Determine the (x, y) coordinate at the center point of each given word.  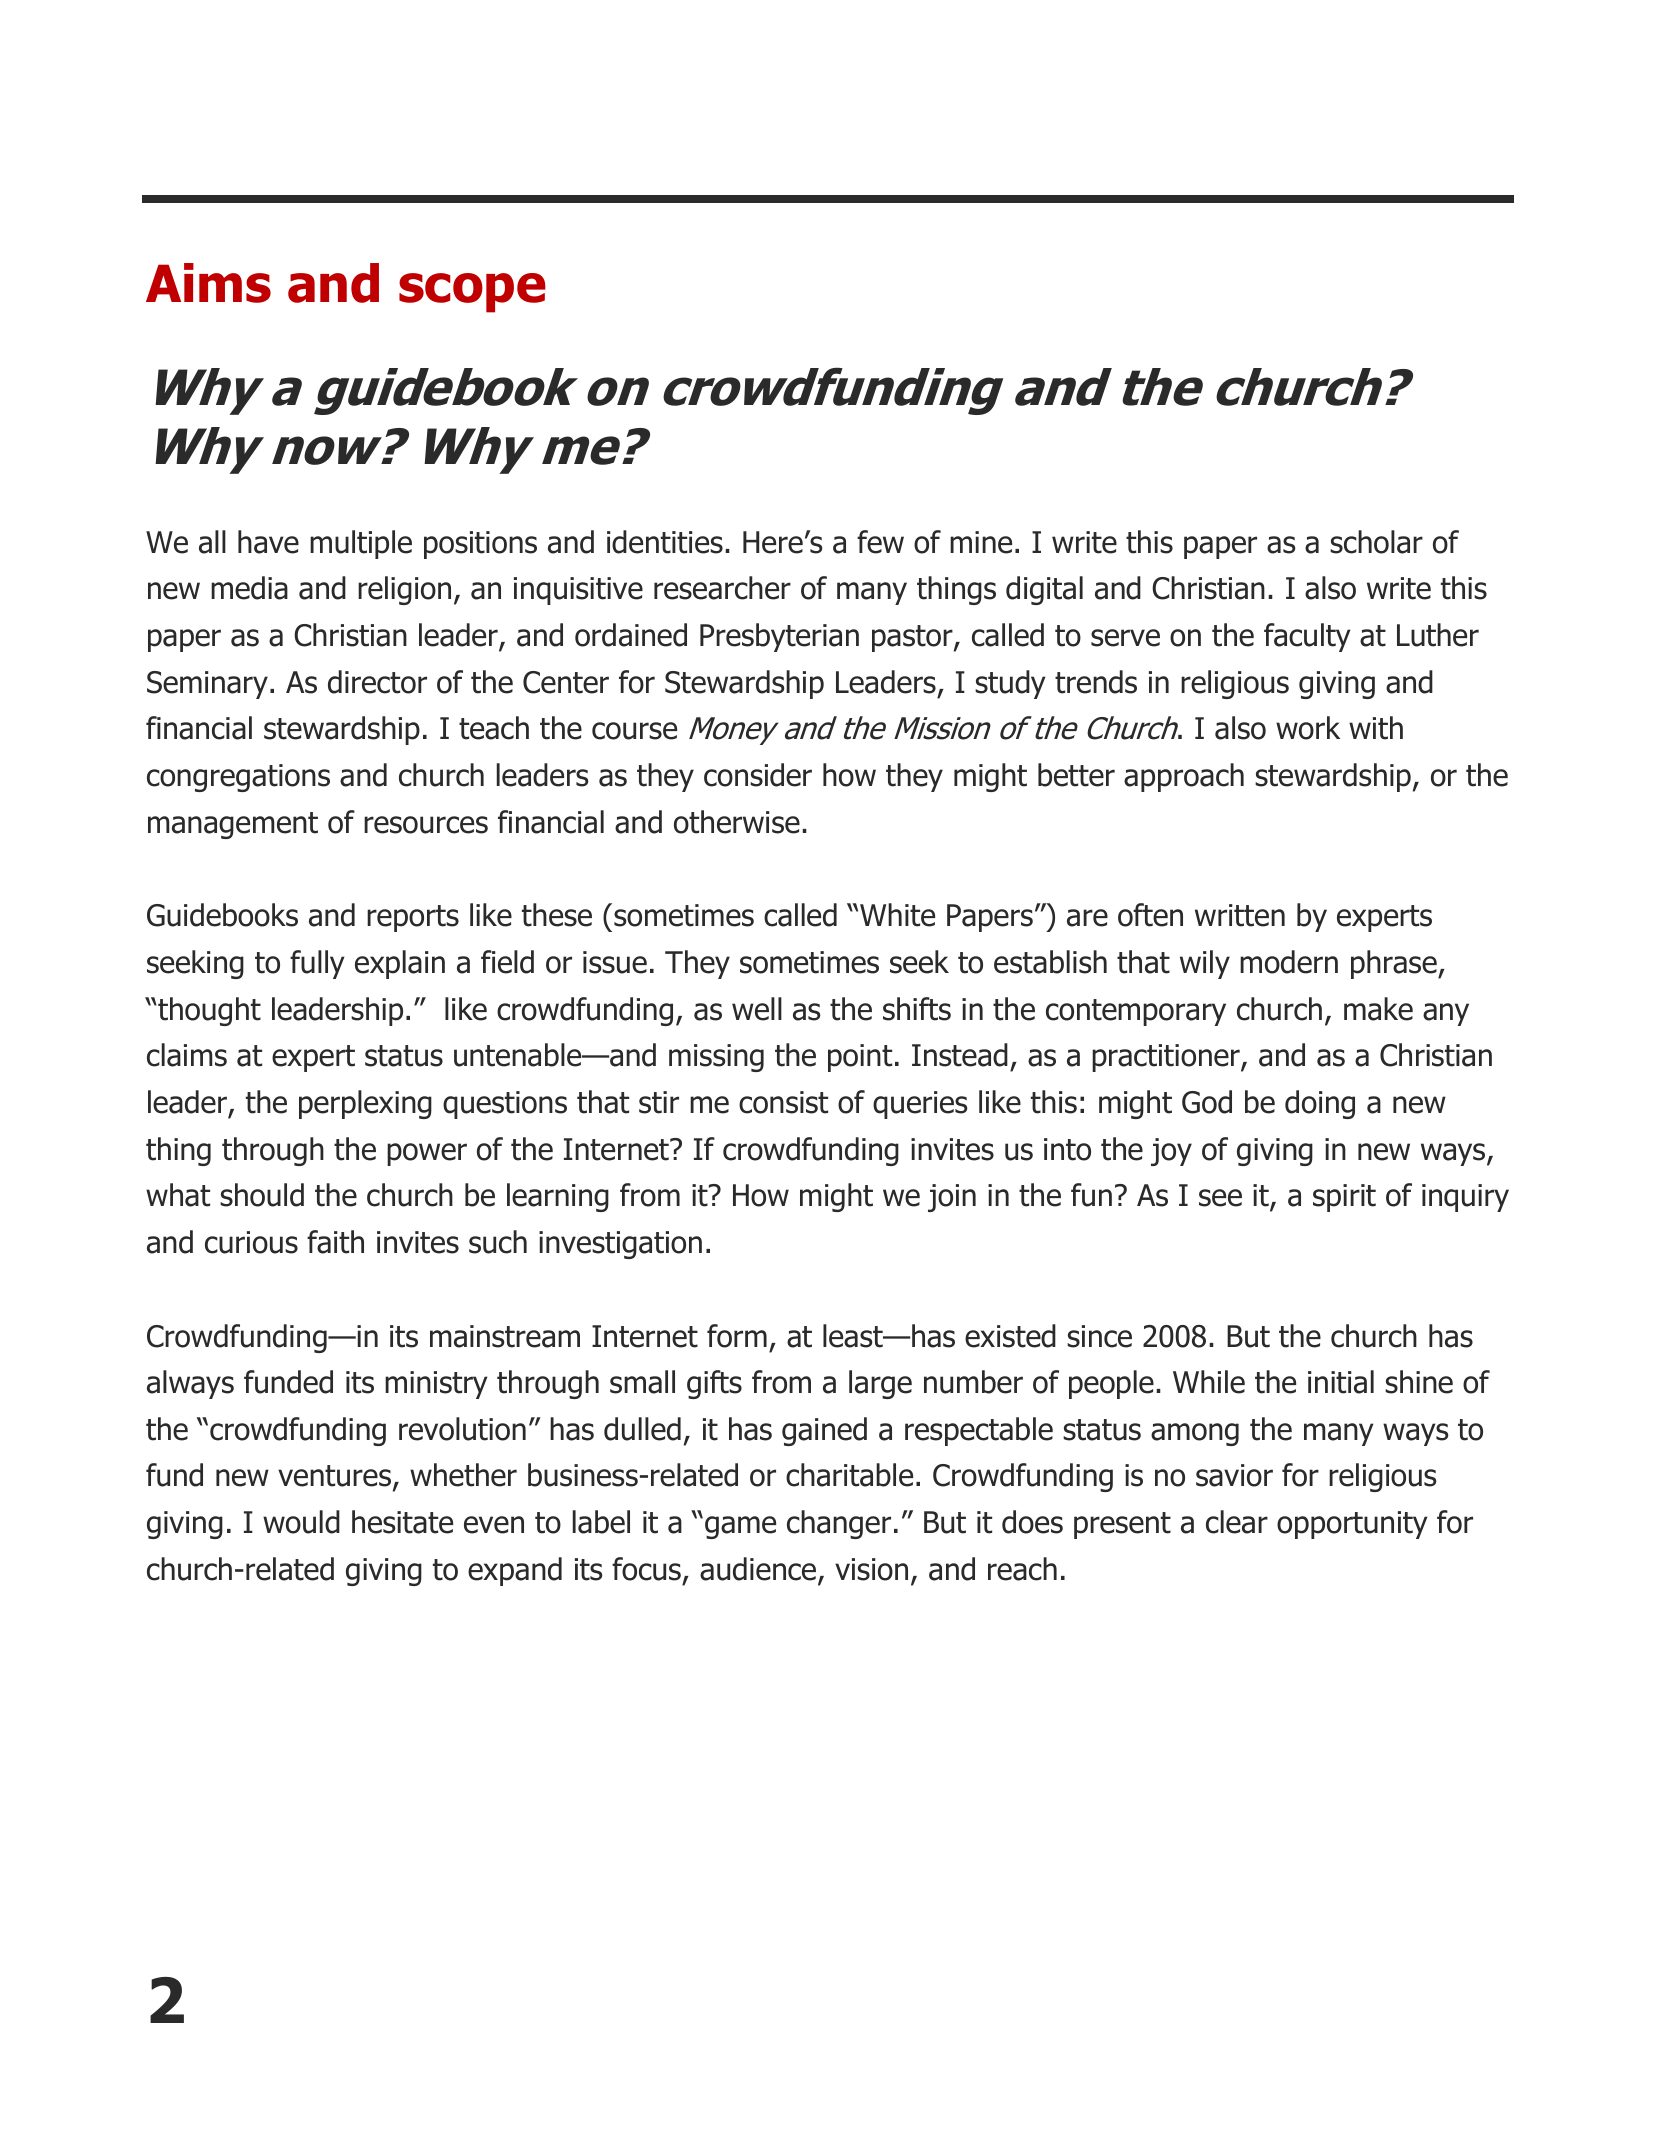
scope (472, 293)
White (897, 915)
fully (317, 964)
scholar (1376, 542)
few (880, 542)
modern (1289, 962)
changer (839, 1524)
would (301, 1522)
